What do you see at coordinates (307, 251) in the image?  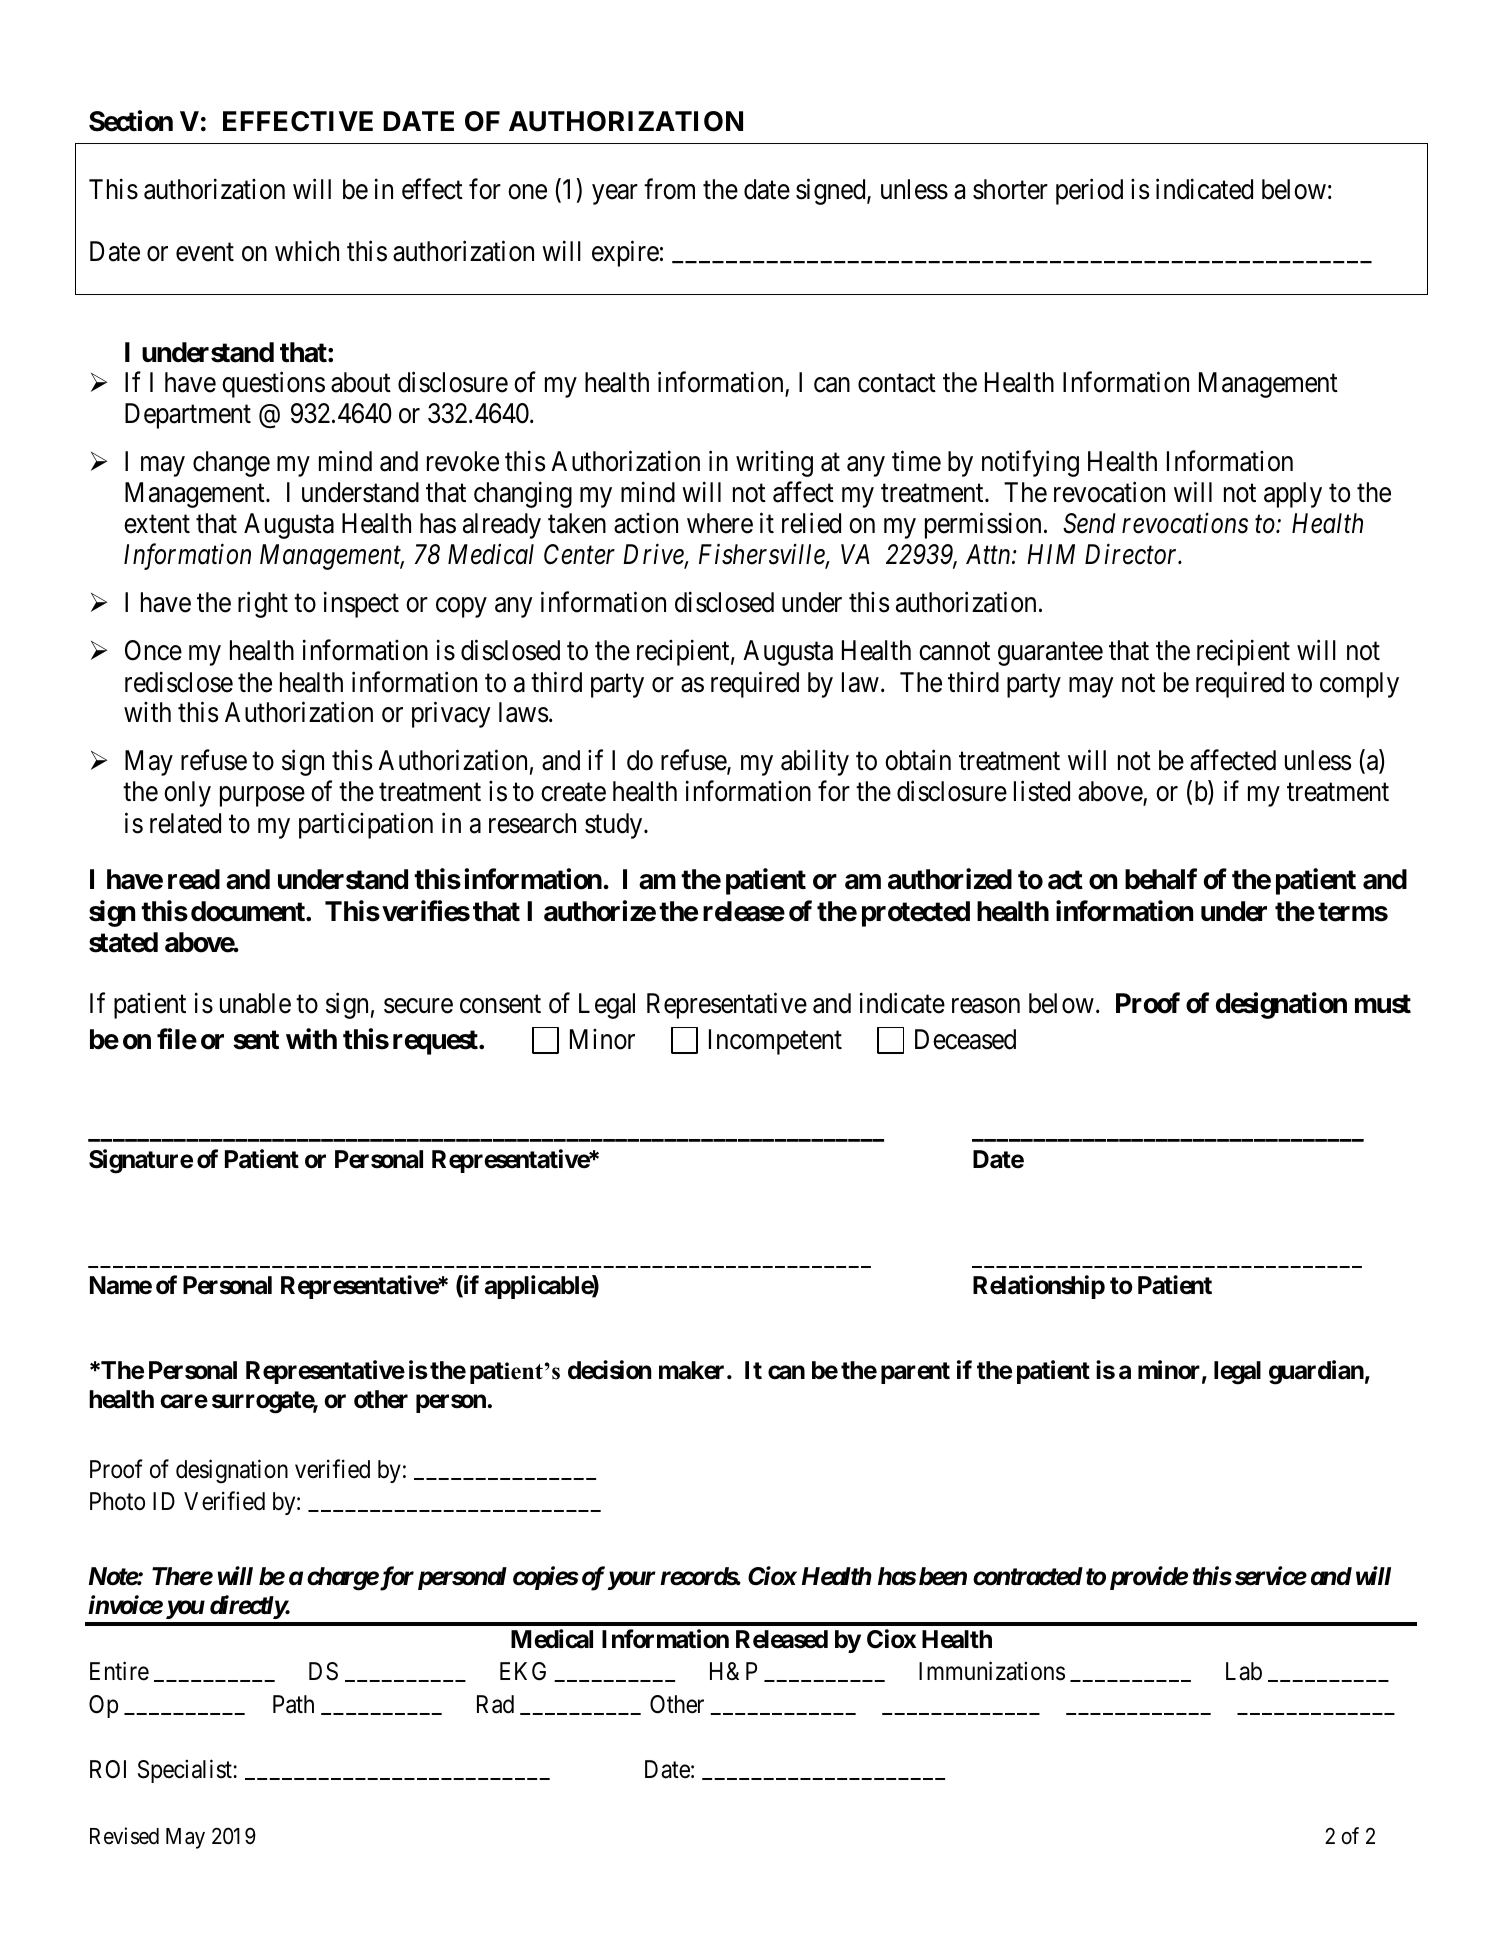 I see `which` at bounding box center [307, 251].
